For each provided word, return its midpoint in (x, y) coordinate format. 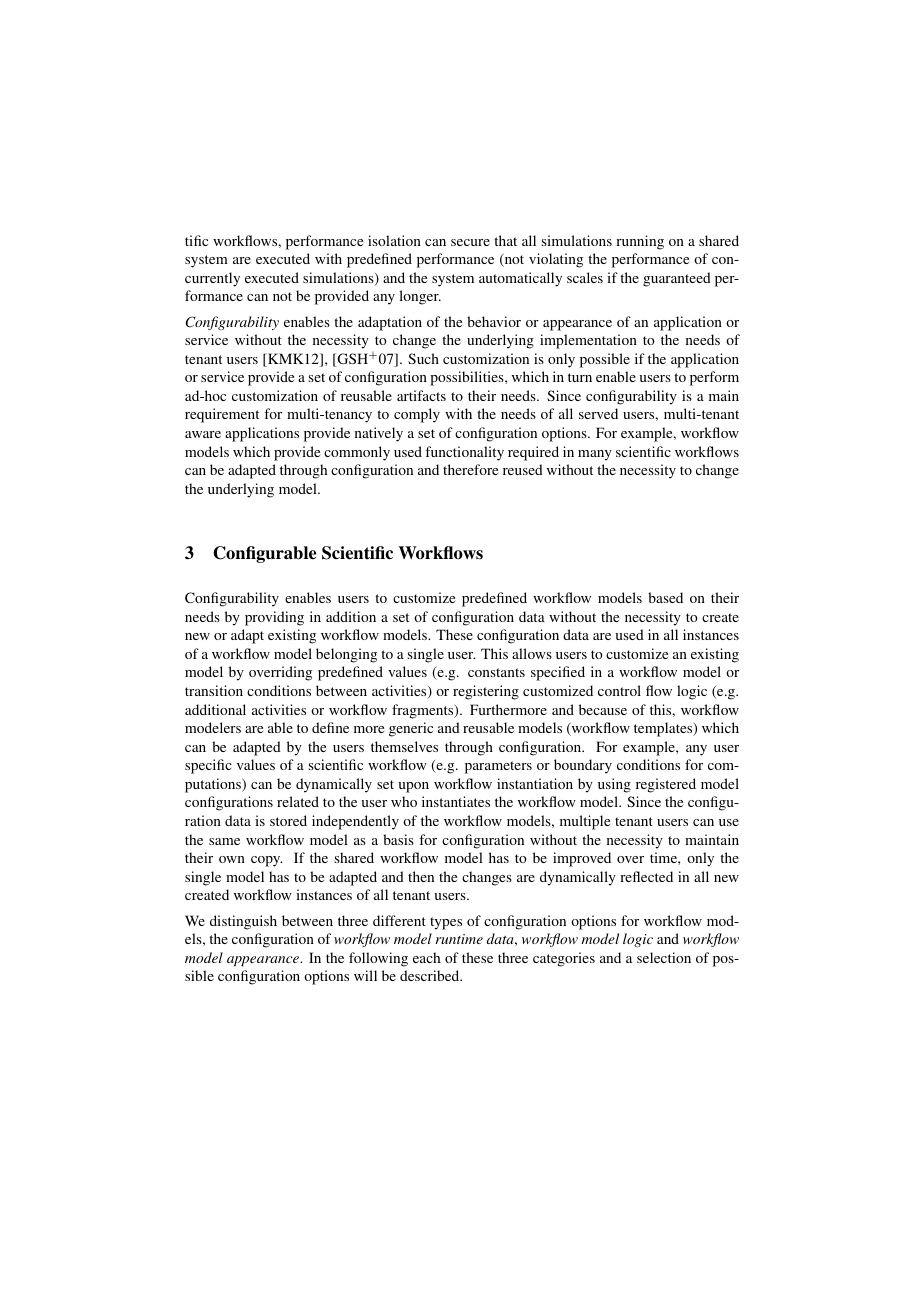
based (665, 597)
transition (214, 690)
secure (470, 242)
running (640, 242)
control (619, 690)
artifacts (421, 395)
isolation (394, 240)
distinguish (243, 922)
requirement (222, 415)
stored (288, 820)
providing (274, 618)
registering (486, 692)
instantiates (456, 801)
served (598, 413)
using (614, 785)
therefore (470, 469)
